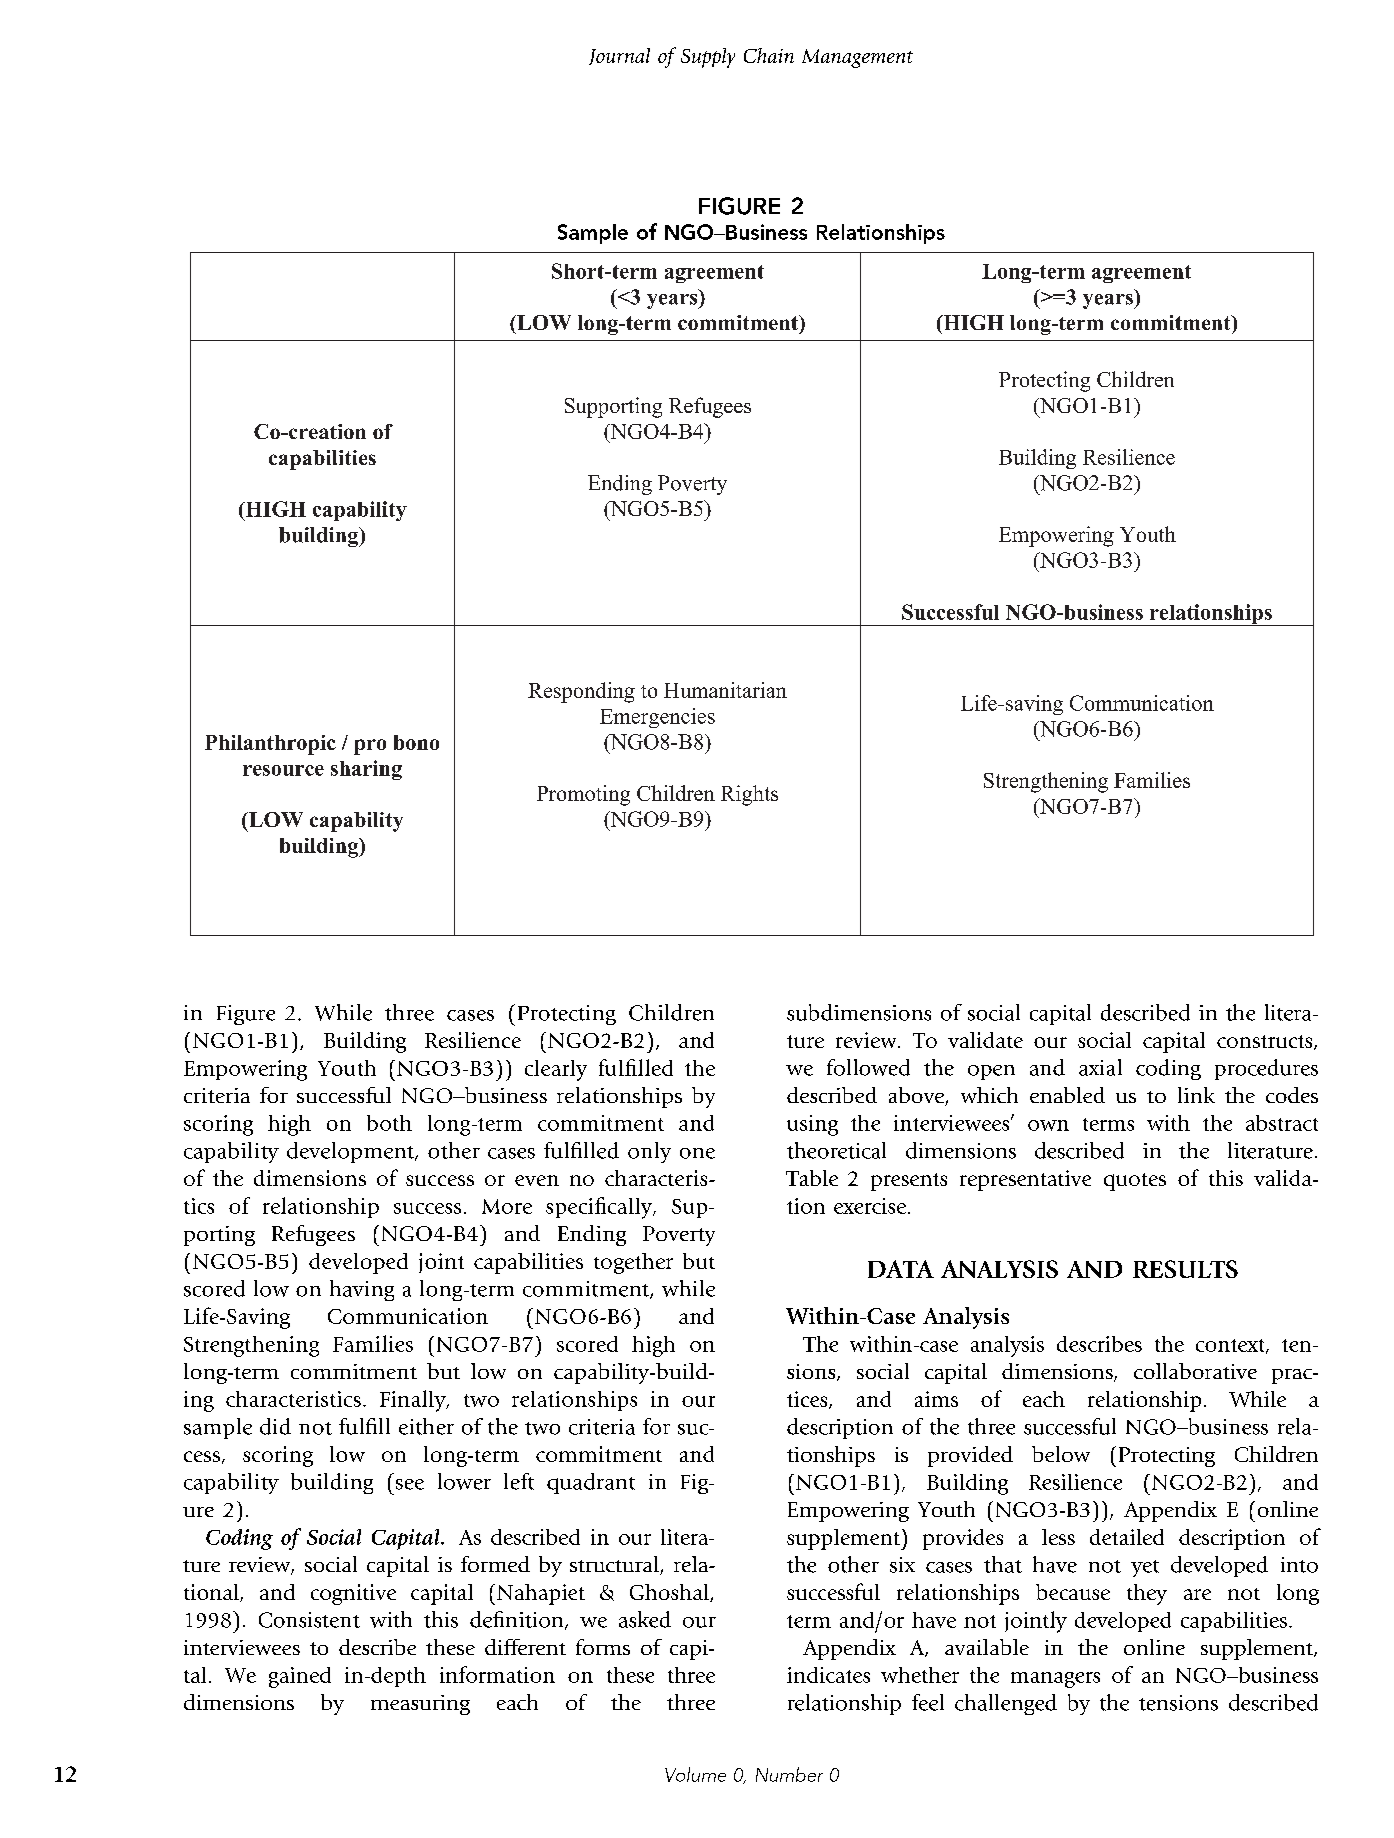 The height and width of the image is (1838, 1394). Describe the element at coordinates (1055, 1680) in the image. I see `managers` at that location.
